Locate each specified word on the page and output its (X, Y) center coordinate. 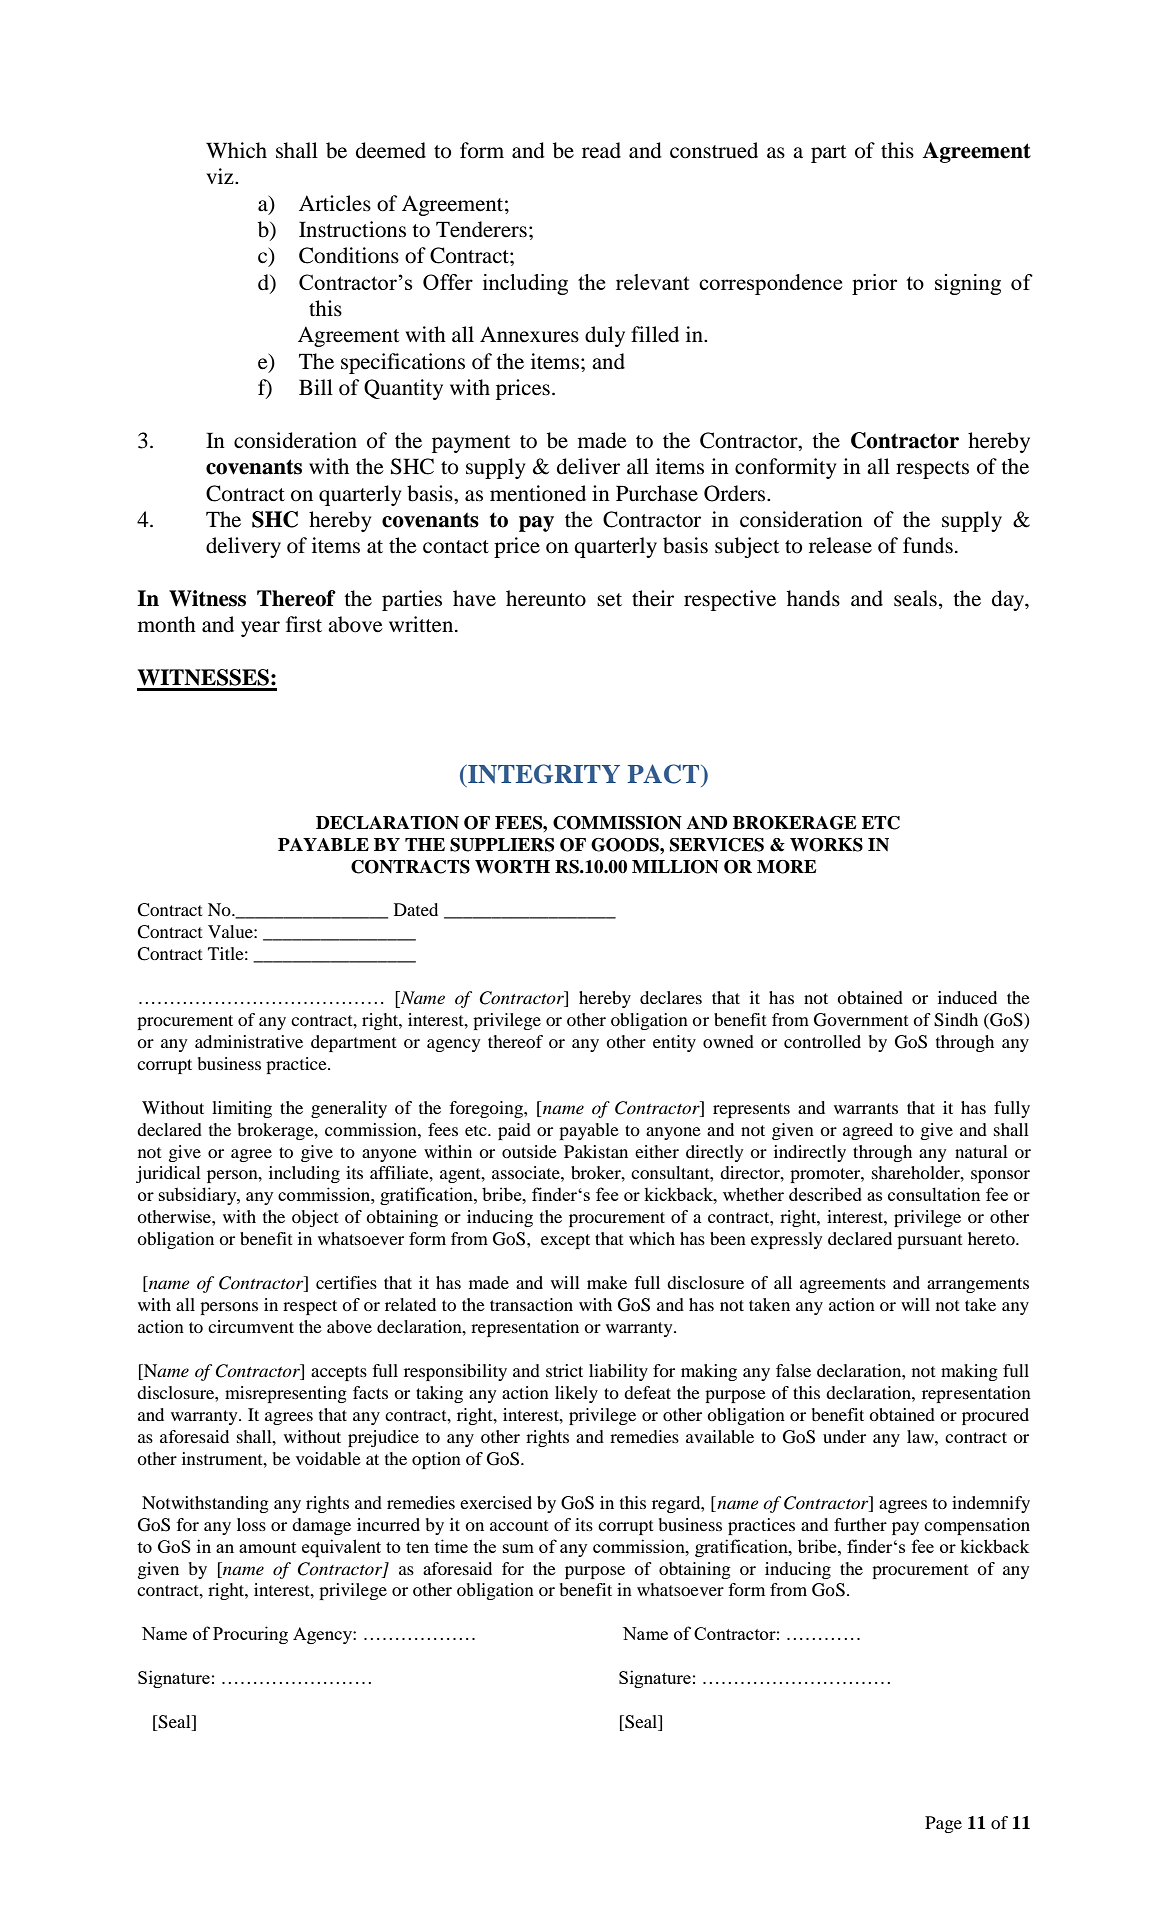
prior (874, 284)
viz (221, 176)
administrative (249, 1041)
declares (671, 997)
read (601, 150)
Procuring (250, 1635)
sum (518, 1548)
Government (861, 1020)
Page (943, 1824)
